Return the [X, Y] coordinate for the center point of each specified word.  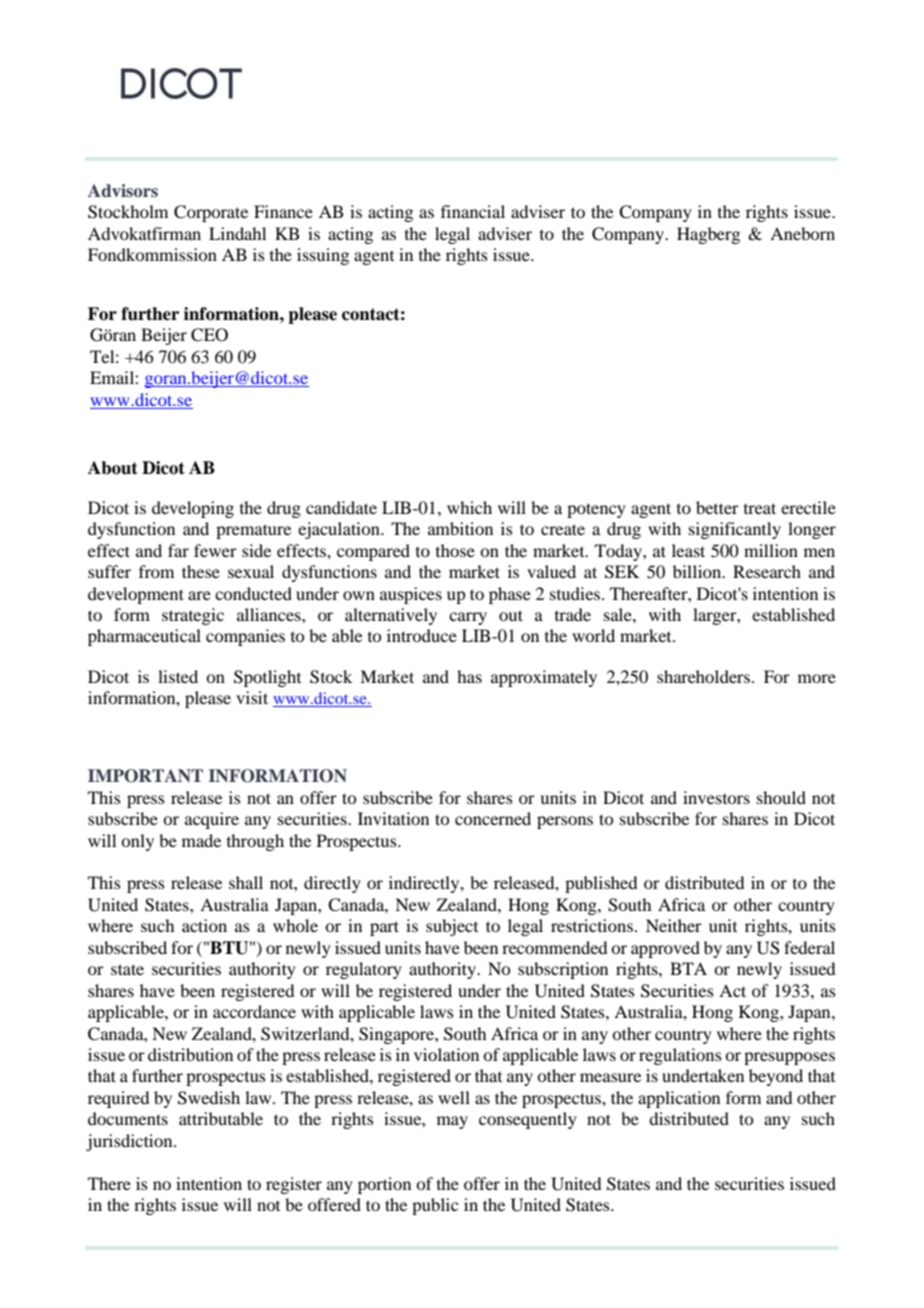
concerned [493, 818]
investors [716, 797]
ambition [460, 528]
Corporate [211, 213]
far [178, 550]
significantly [735, 530]
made [201, 840]
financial [473, 211]
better [717, 507]
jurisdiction [130, 1142]
